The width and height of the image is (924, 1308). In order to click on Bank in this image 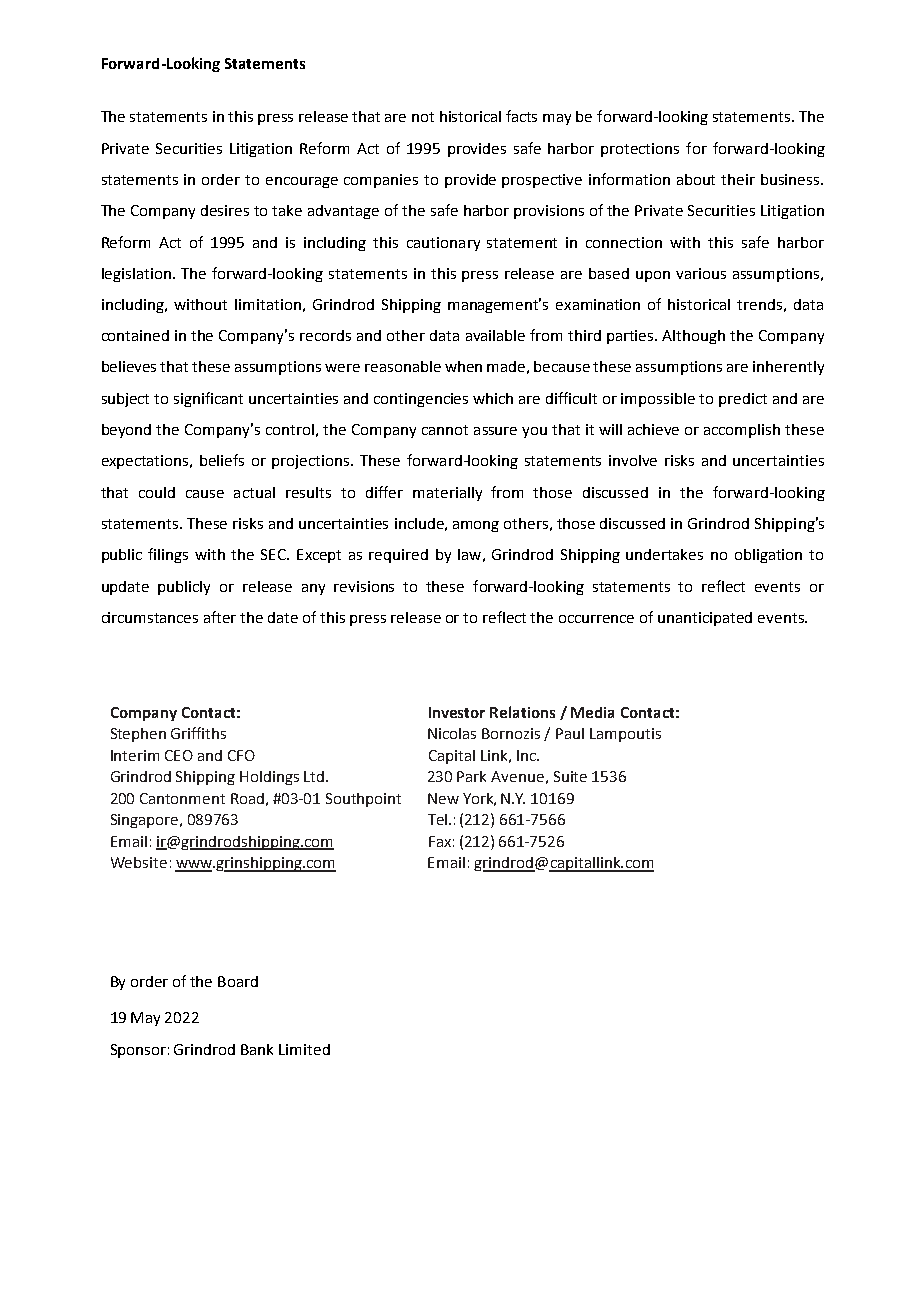, I will do `click(257, 1049)`.
